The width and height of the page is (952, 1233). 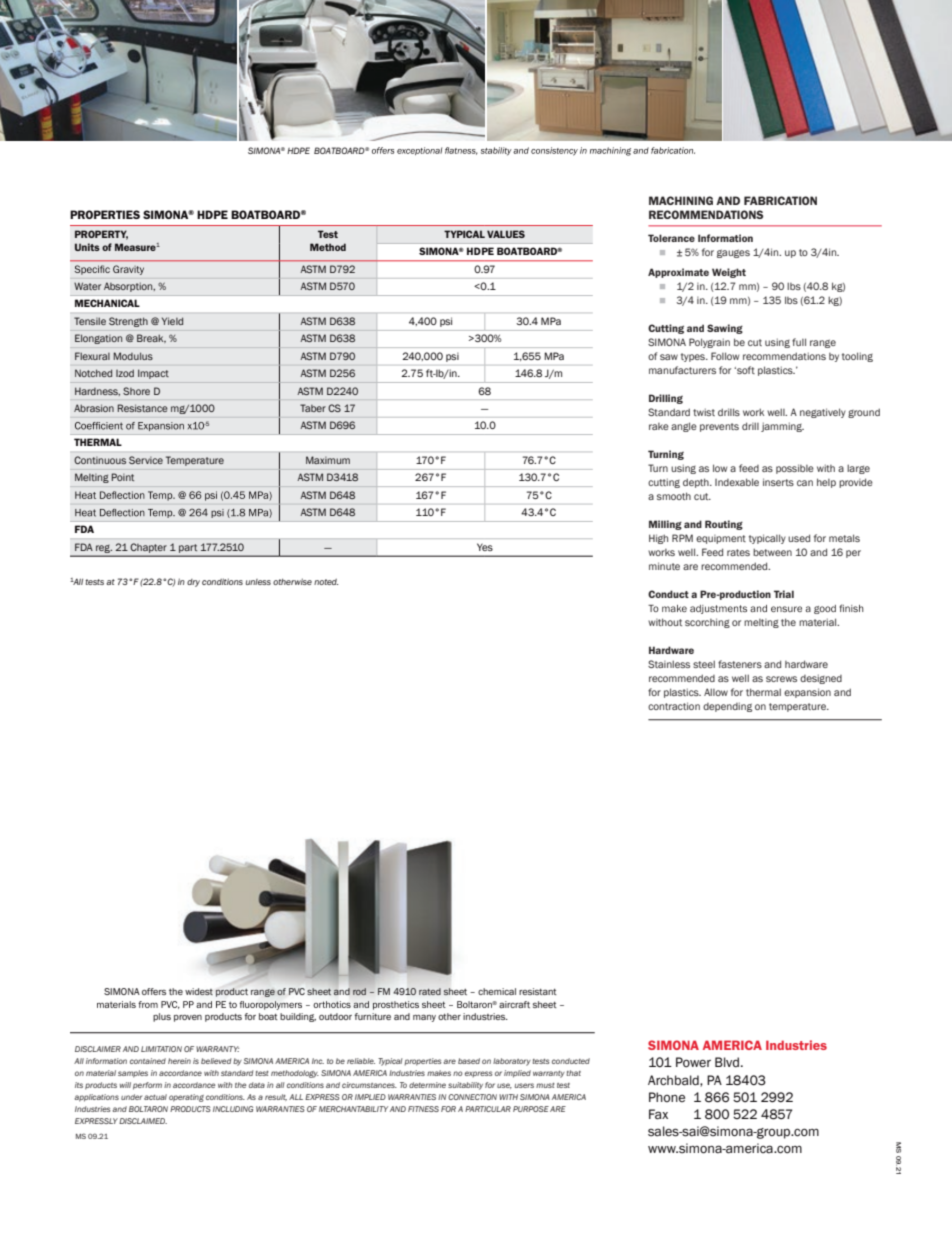 What do you see at coordinates (193, 583) in the page?
I see `dry` at bounding box center [193, 583].
